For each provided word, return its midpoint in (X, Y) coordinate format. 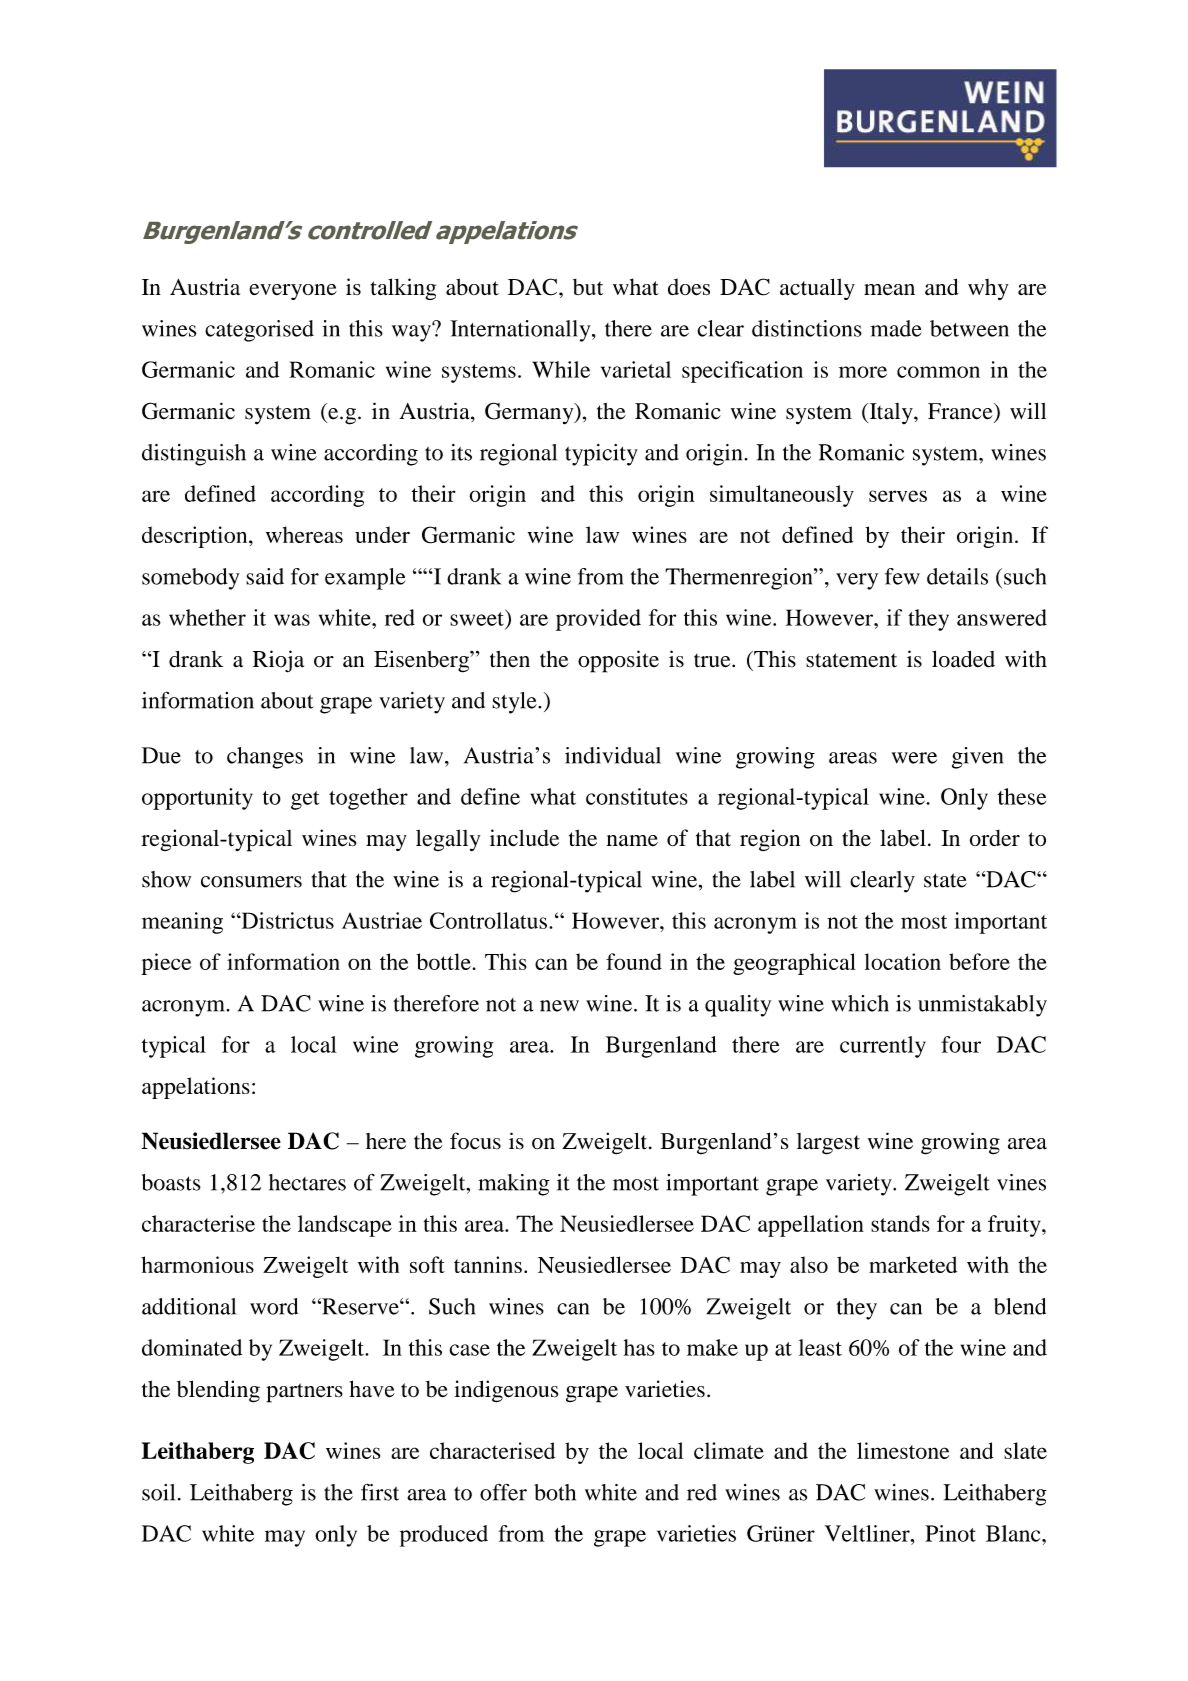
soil (158, 1492)
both (555, 1492)
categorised (259, 331)
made (896, 328)
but (588, 287)
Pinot (950, 1533)
